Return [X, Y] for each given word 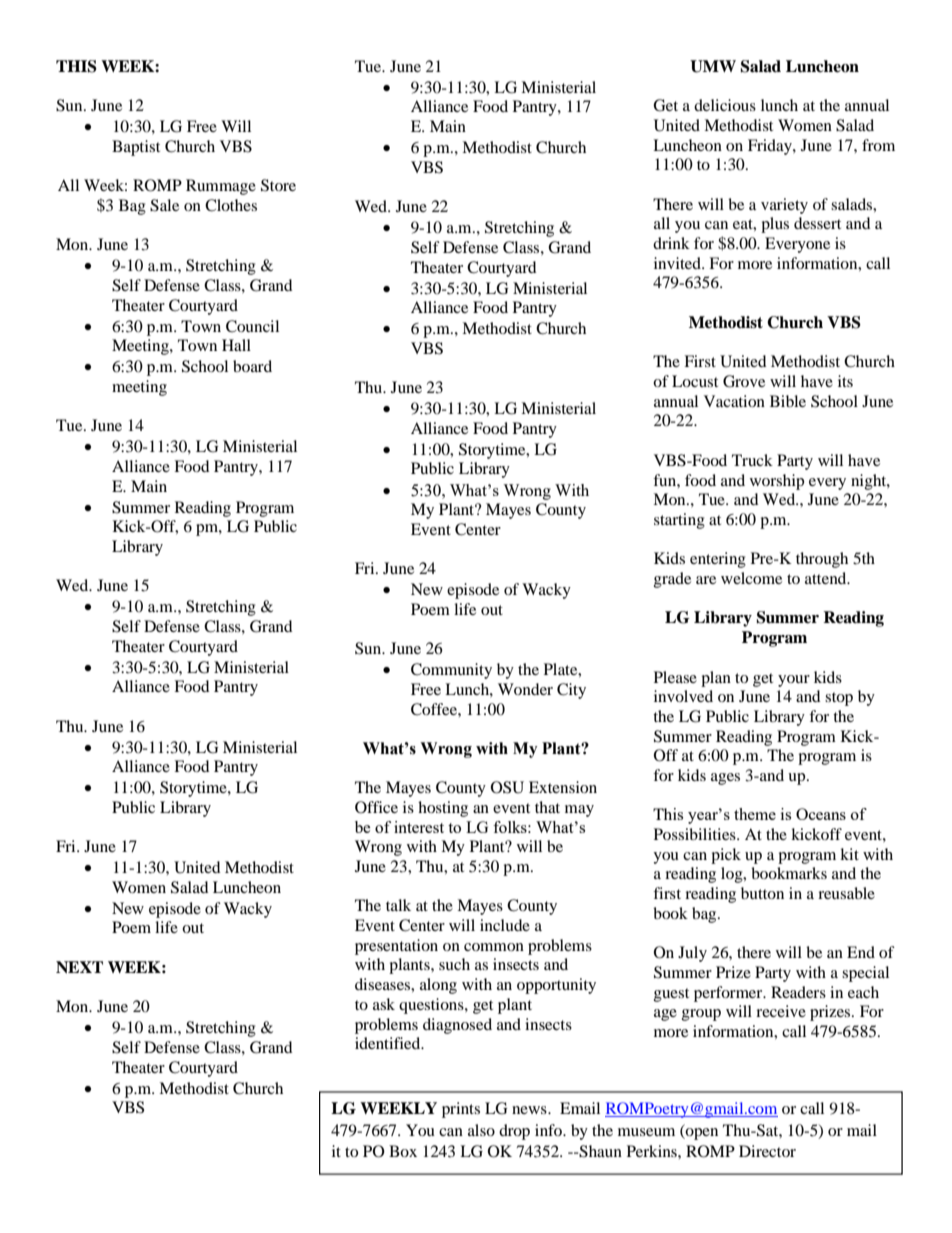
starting [679, 521]
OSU [507, 787]
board [252, 366]
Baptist [136, 148]
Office [376, 807]
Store [278, 185]
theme [755, 814]
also [481, 1130]
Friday [771, 147]
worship [777, 482]
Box [403, 1151]
